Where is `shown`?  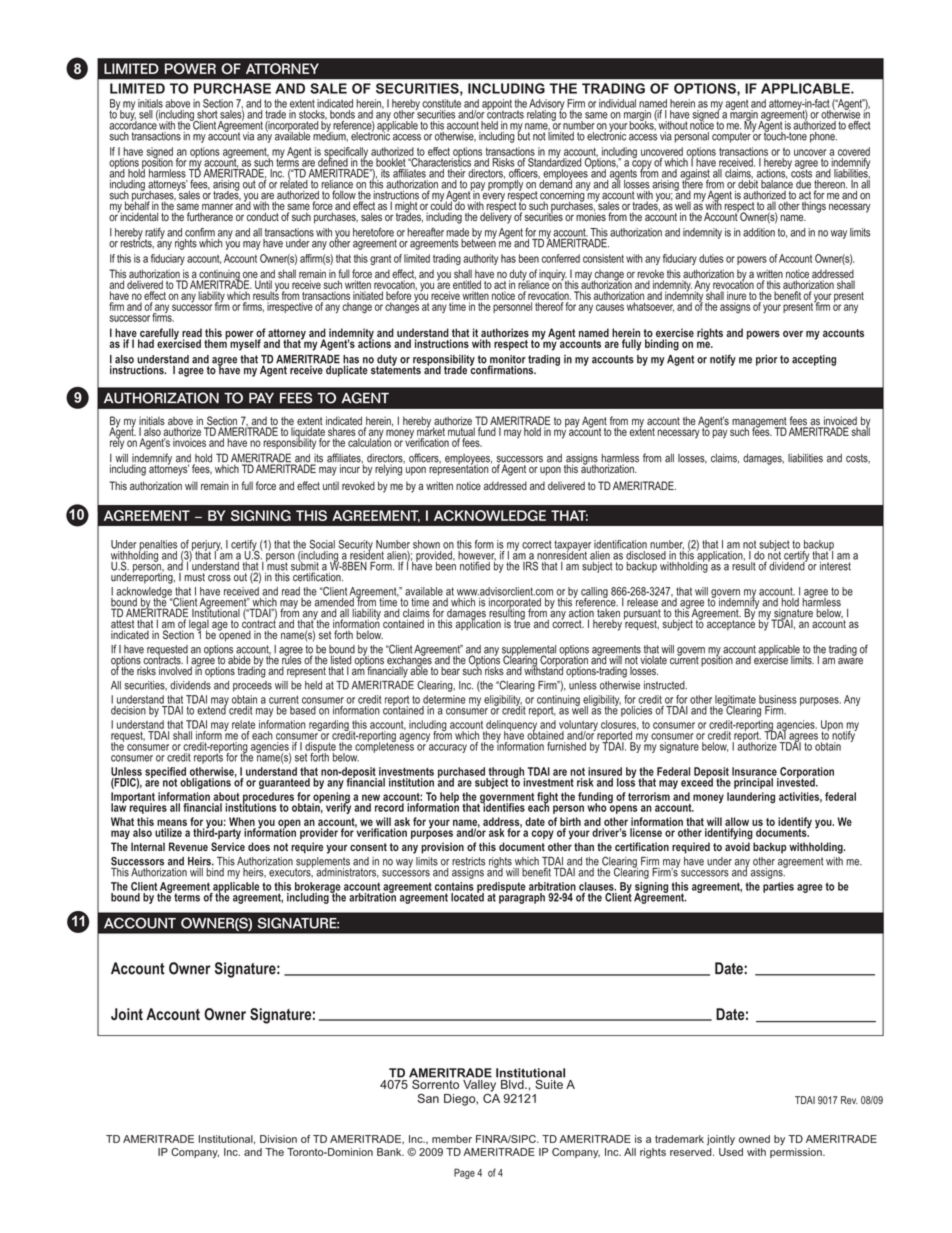
shown is located at coordinates (426, 544).
